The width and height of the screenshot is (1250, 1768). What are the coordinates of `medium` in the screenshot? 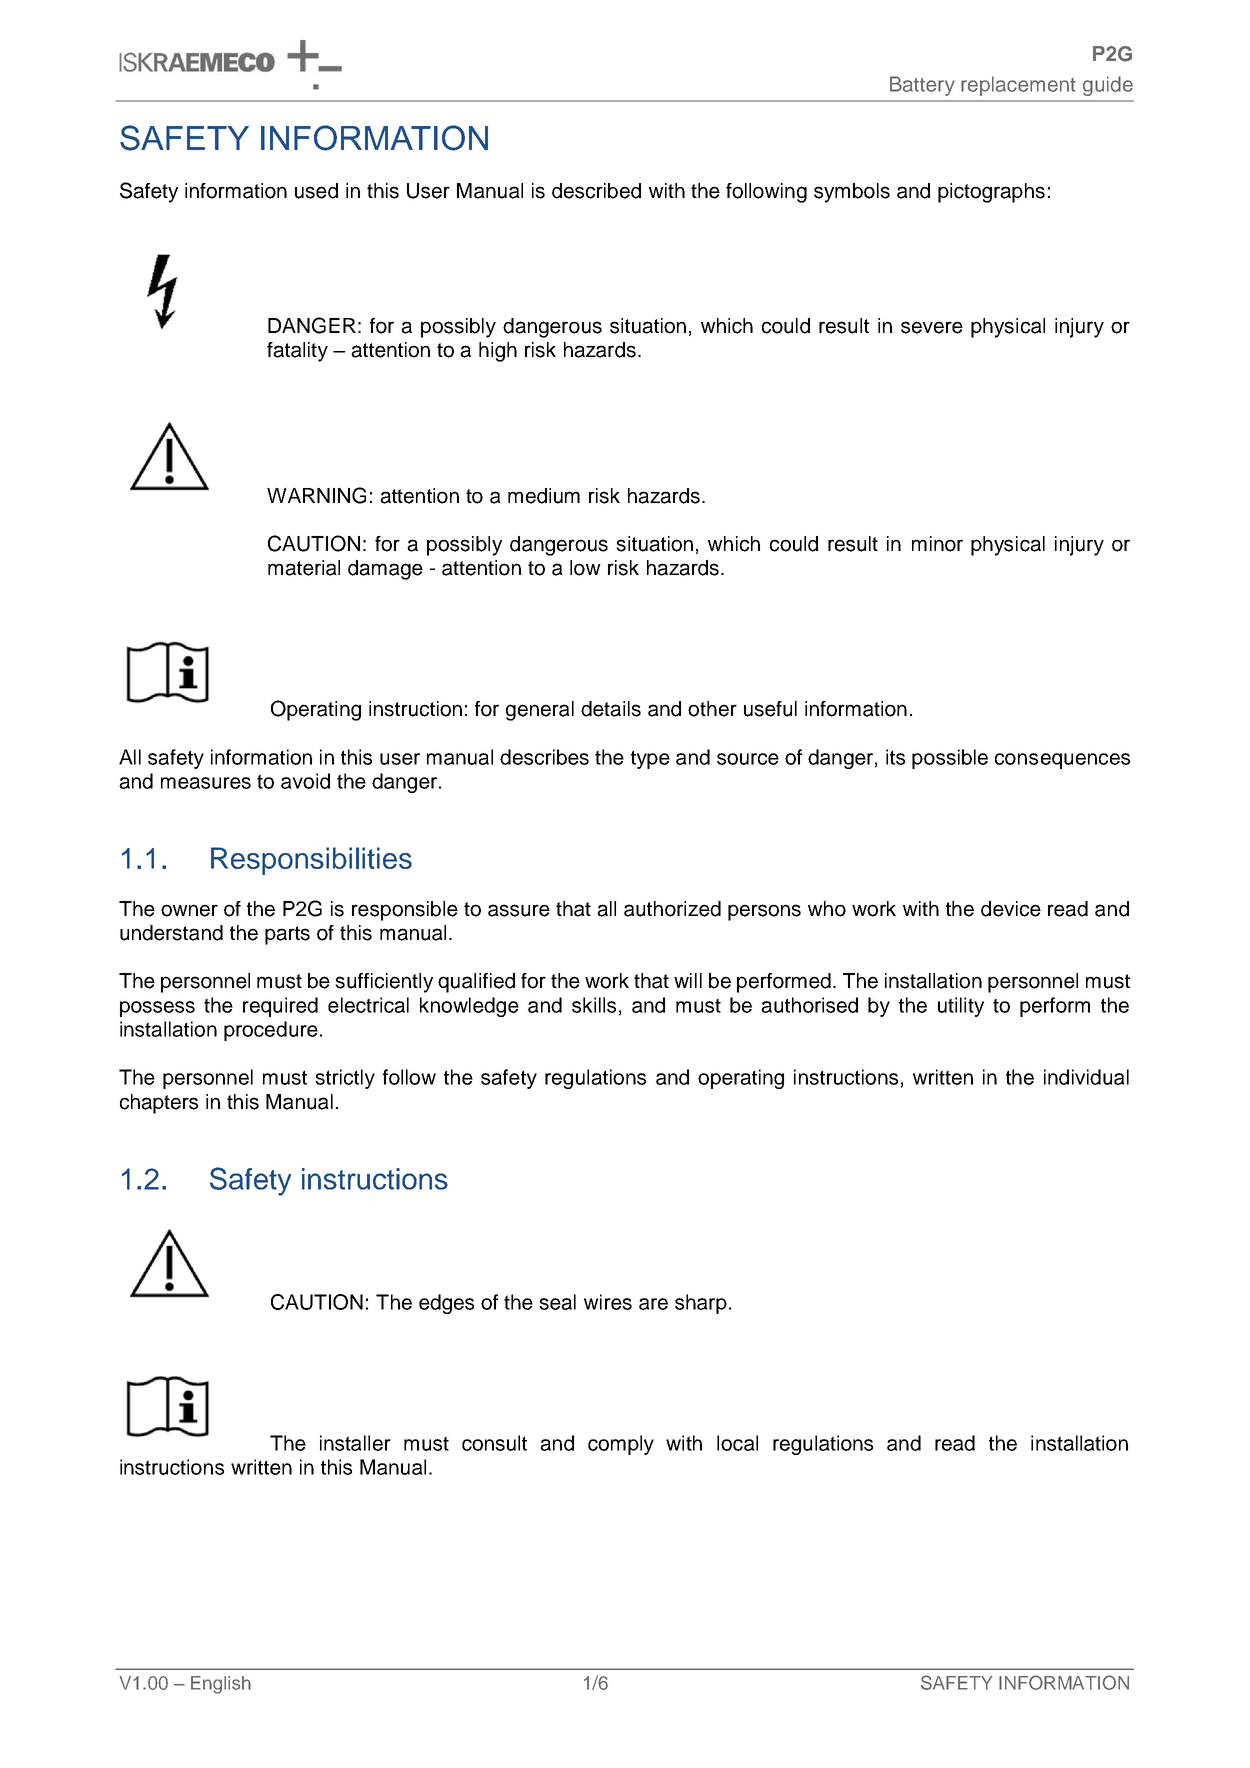 It's located at (544, 496).
